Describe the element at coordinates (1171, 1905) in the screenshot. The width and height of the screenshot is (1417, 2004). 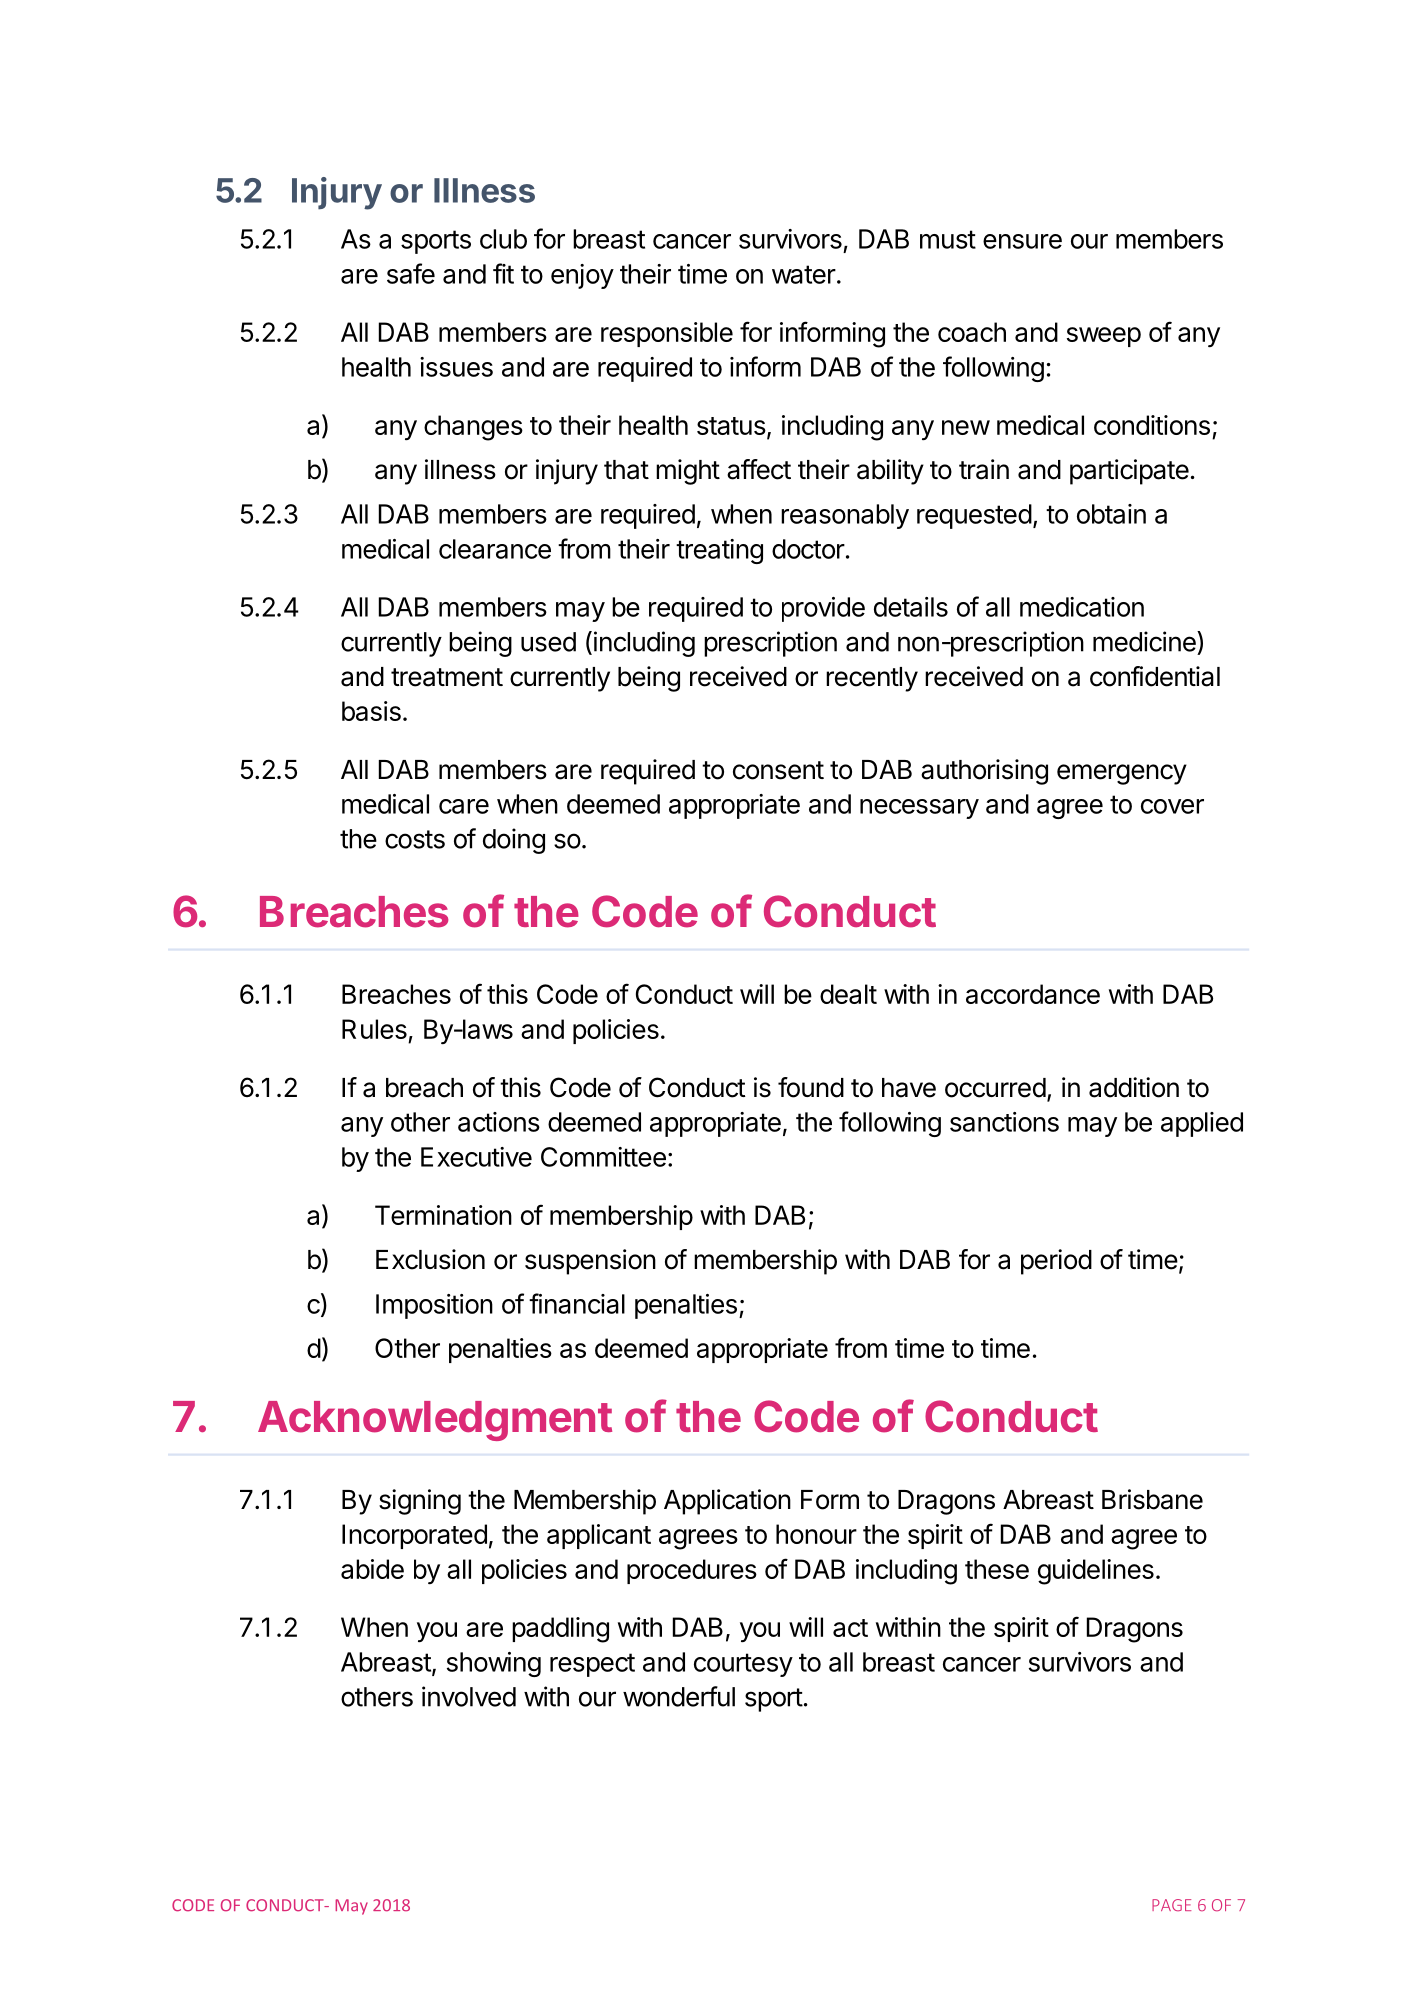
I see `PAGE` at that location.
